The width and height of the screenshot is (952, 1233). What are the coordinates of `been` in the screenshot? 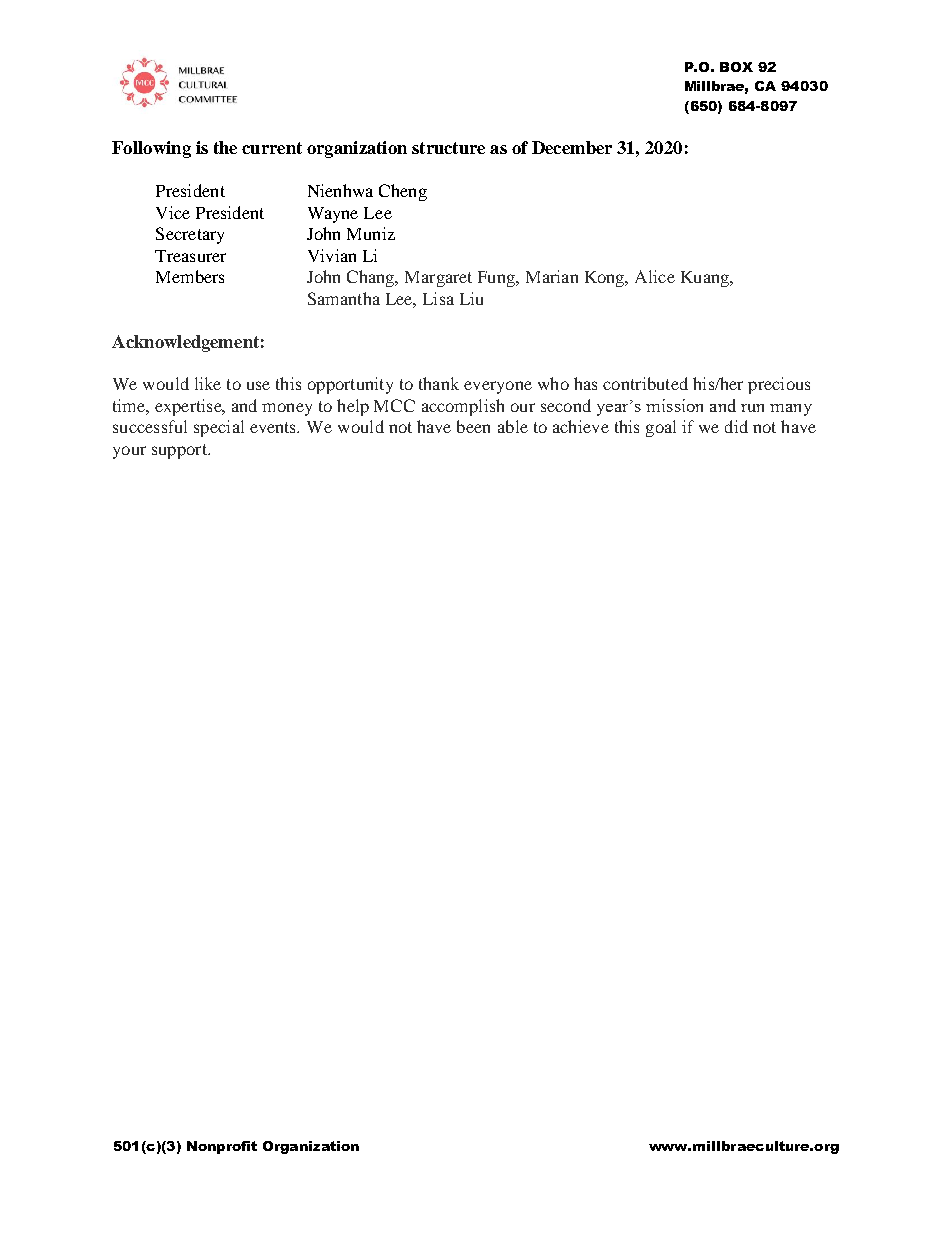 It's located at (473, 426).
